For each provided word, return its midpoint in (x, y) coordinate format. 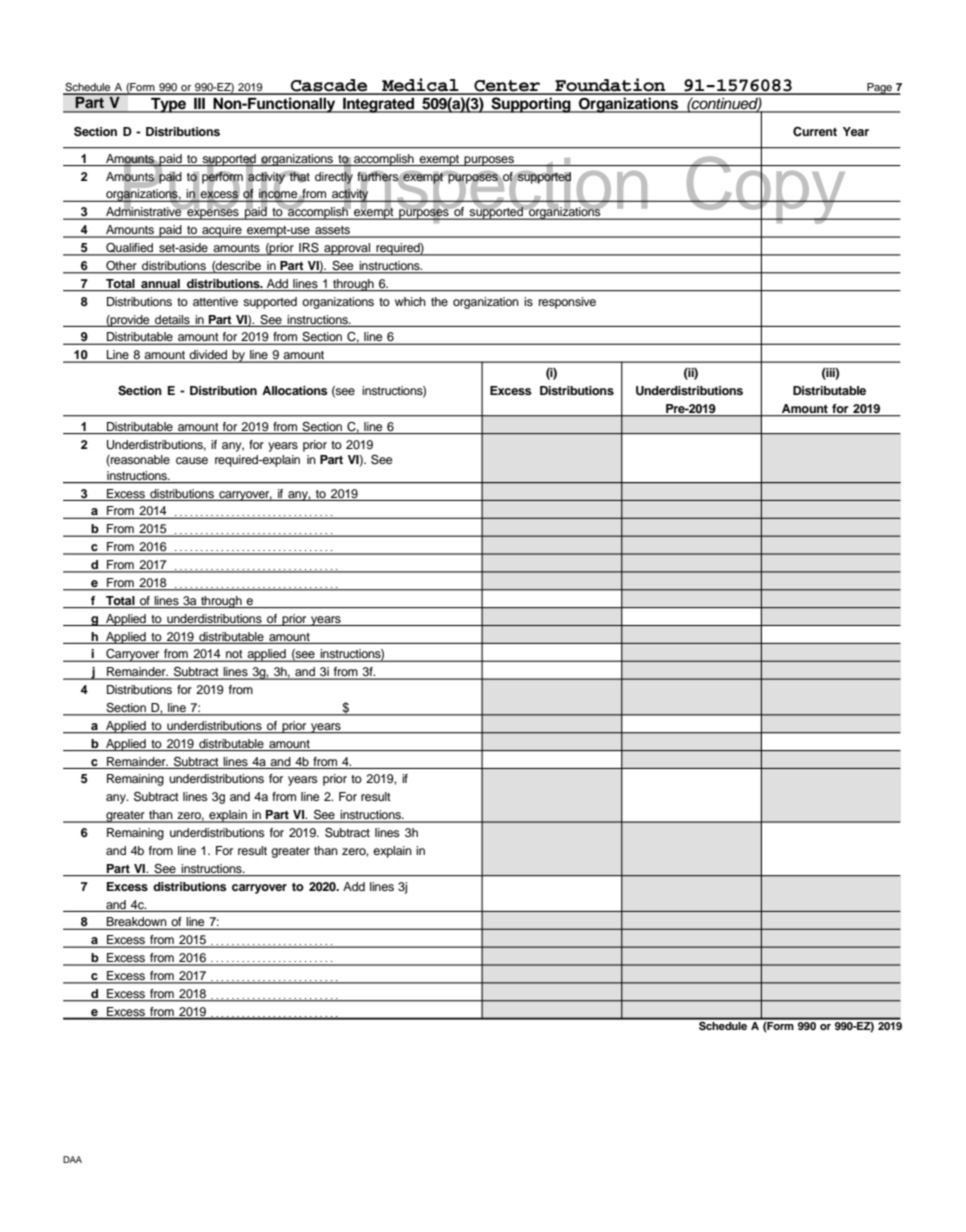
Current (815, 131)
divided (208, 356)
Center (507, 87)
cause (192, 460)
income (279, 195)
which (410, 301)
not (234, 655)
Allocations (295, 390)
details (172, 319)
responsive (567, 303)
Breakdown (137, 923)
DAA (72, 1159)
